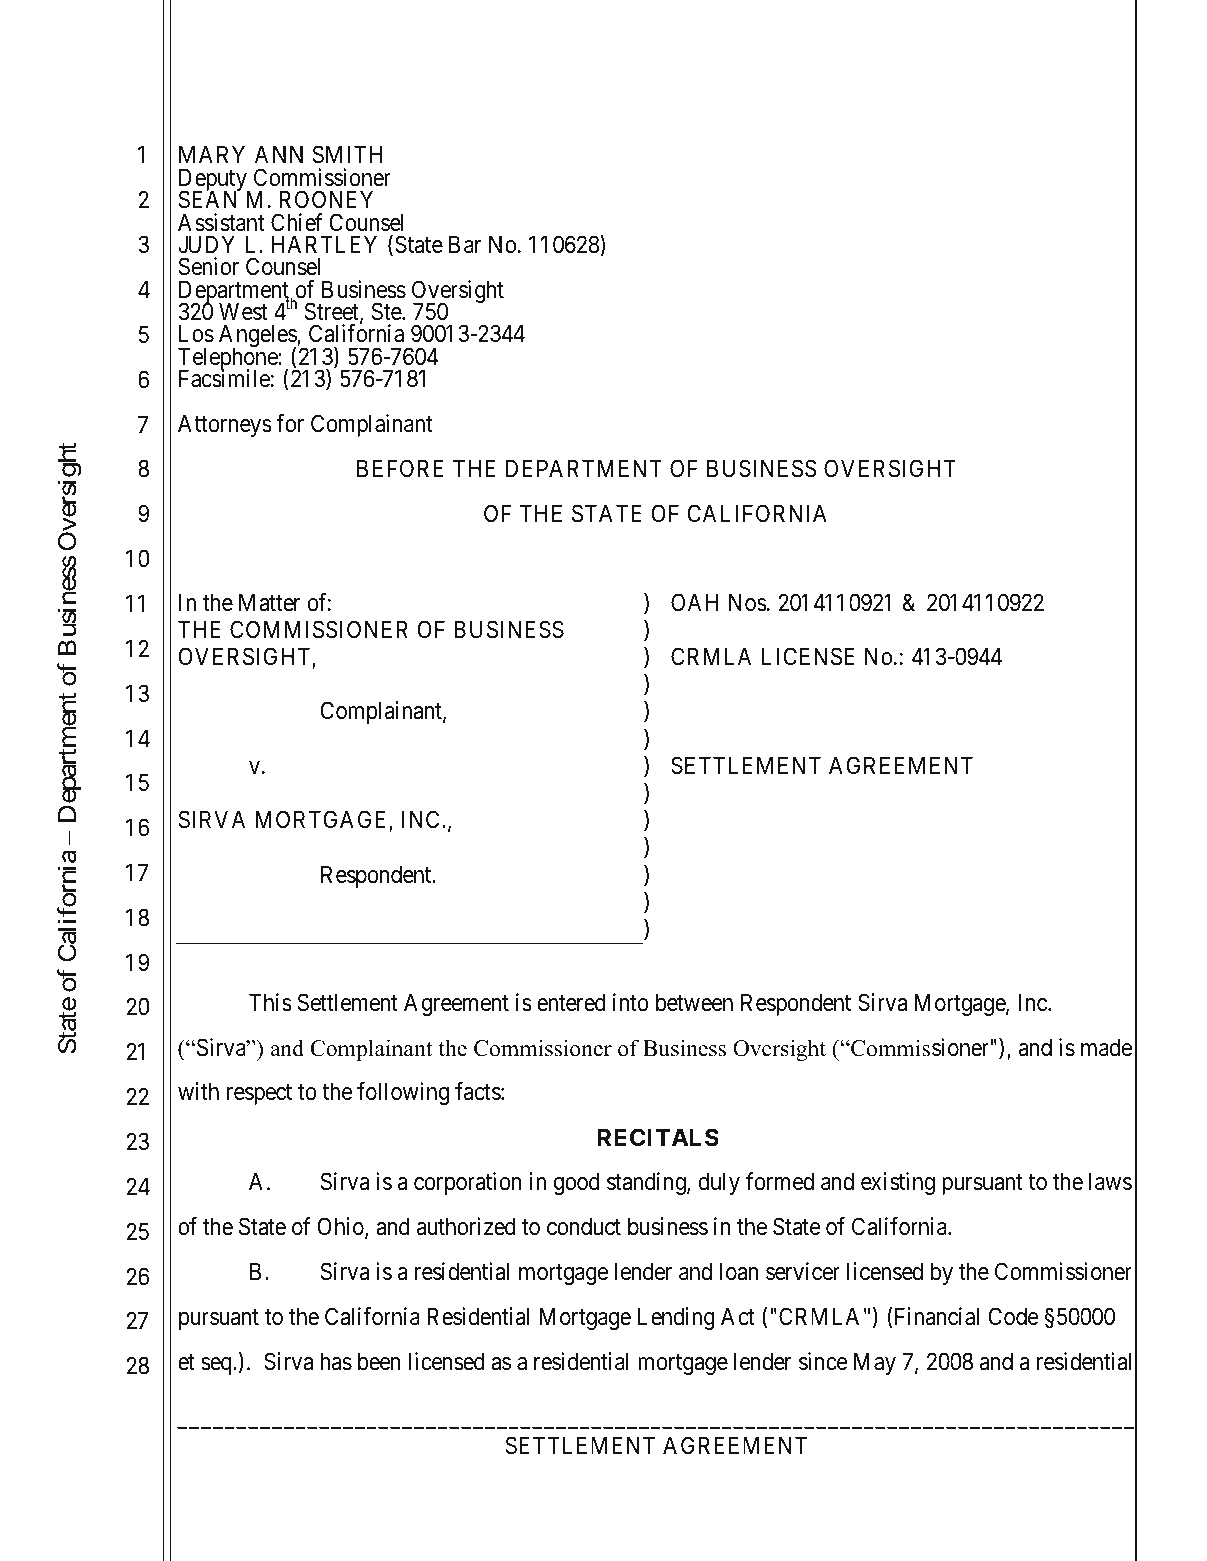 This screenshot has height=1561, width=1207. Describe the element at coordinates (336, 1361) in the screenshot. I see `has` at that location.
